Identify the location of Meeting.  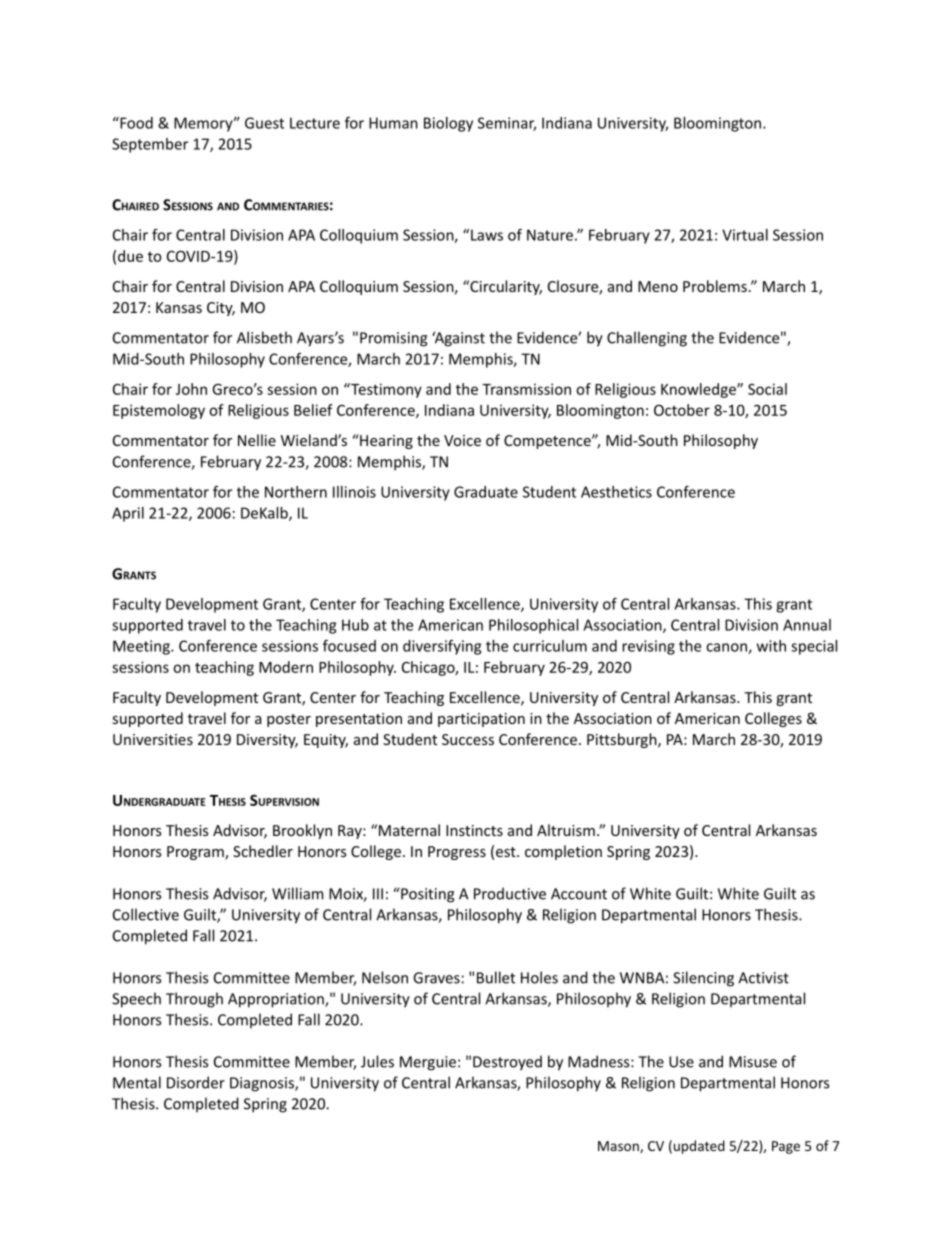
(142, 647).
